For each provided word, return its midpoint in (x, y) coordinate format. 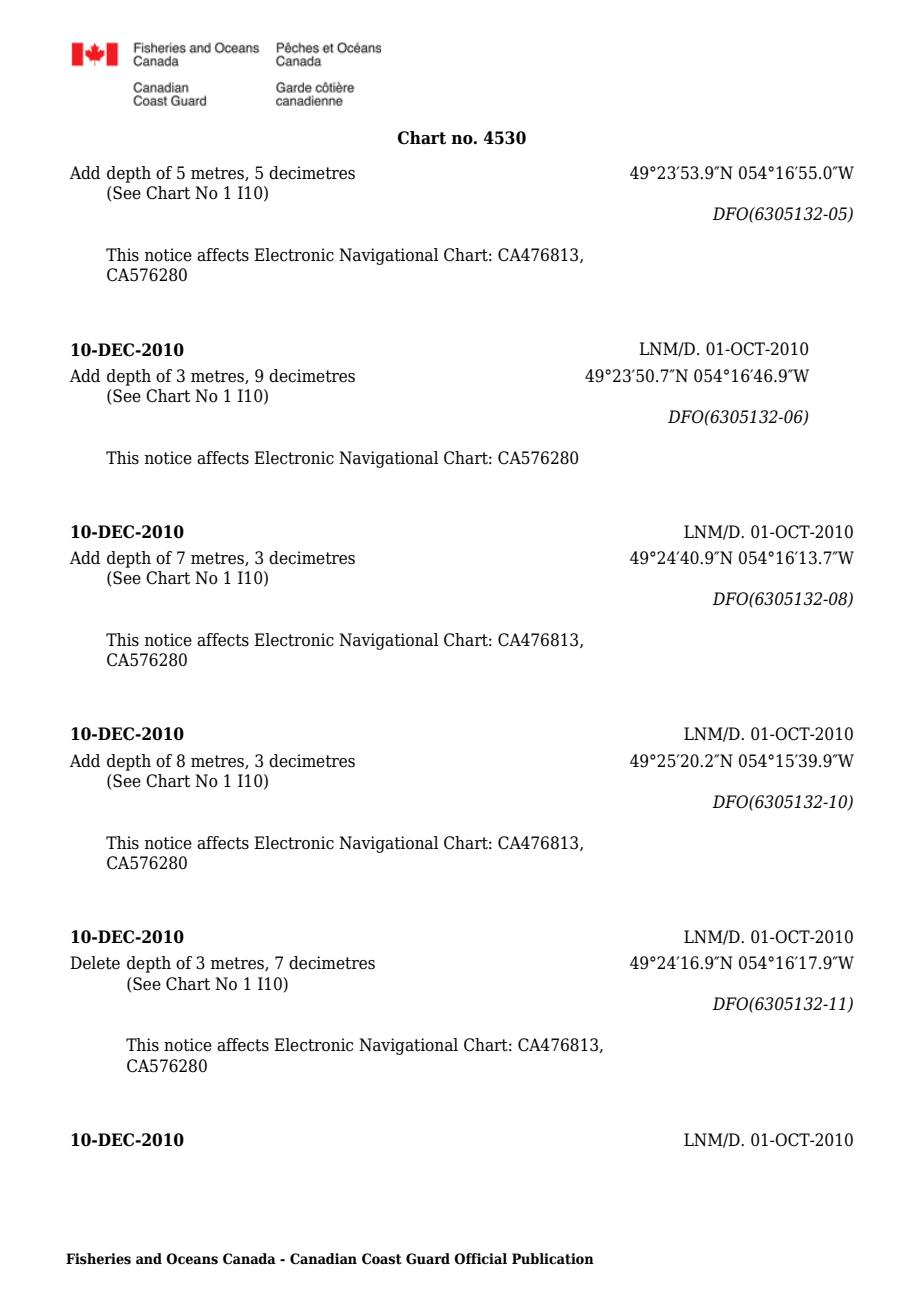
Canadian (323, 1259)
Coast (382, 1259)
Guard (428, 1259)
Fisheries (98, 1259)
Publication (553, 1259)
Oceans (192, 1259)
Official (480, 1259)
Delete (95, 963)
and (149, 1258)
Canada (249, 1259)
